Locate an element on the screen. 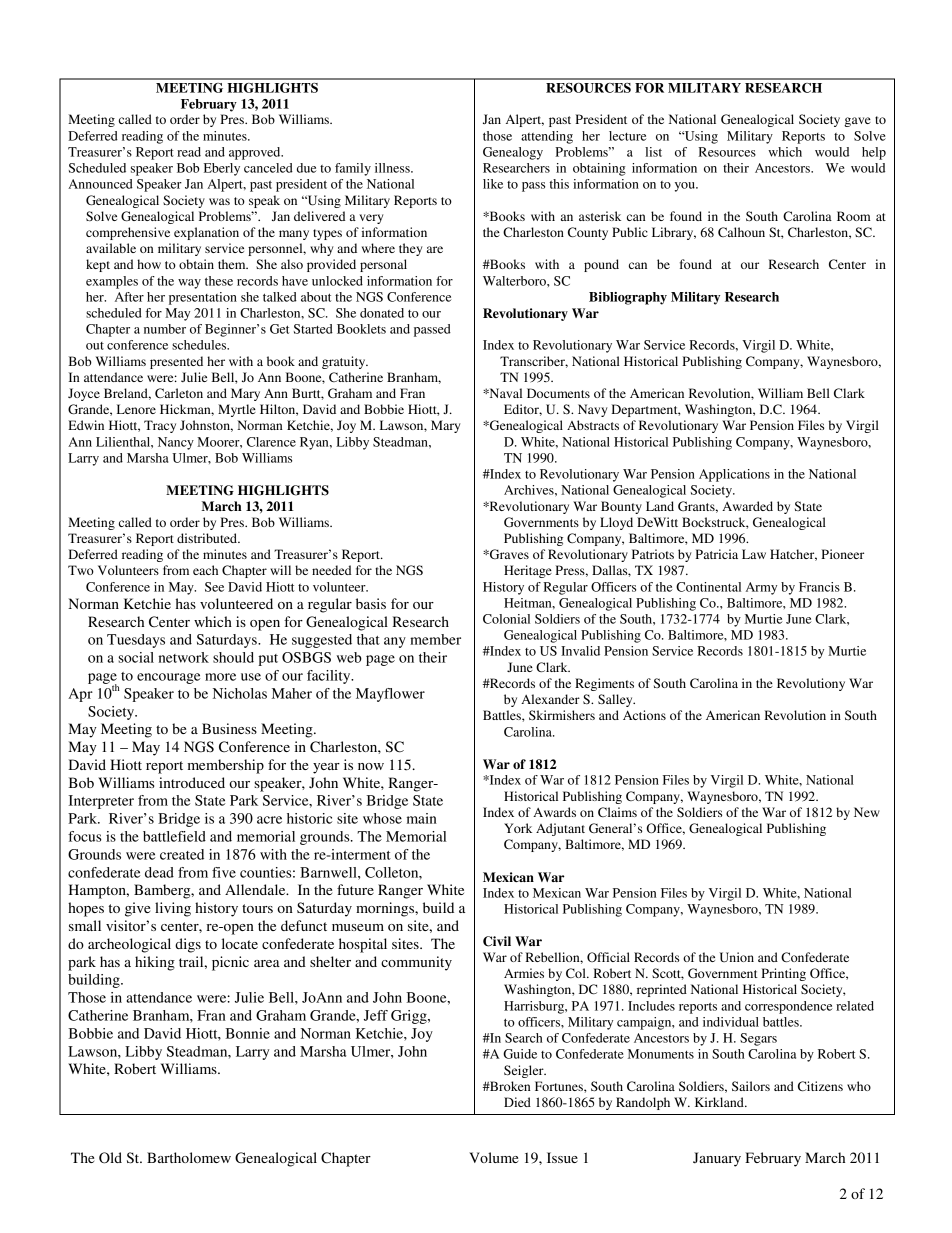 The width and height of the screenshot is (952, 1233). Genealogy is located at coordinates (513, 153).
